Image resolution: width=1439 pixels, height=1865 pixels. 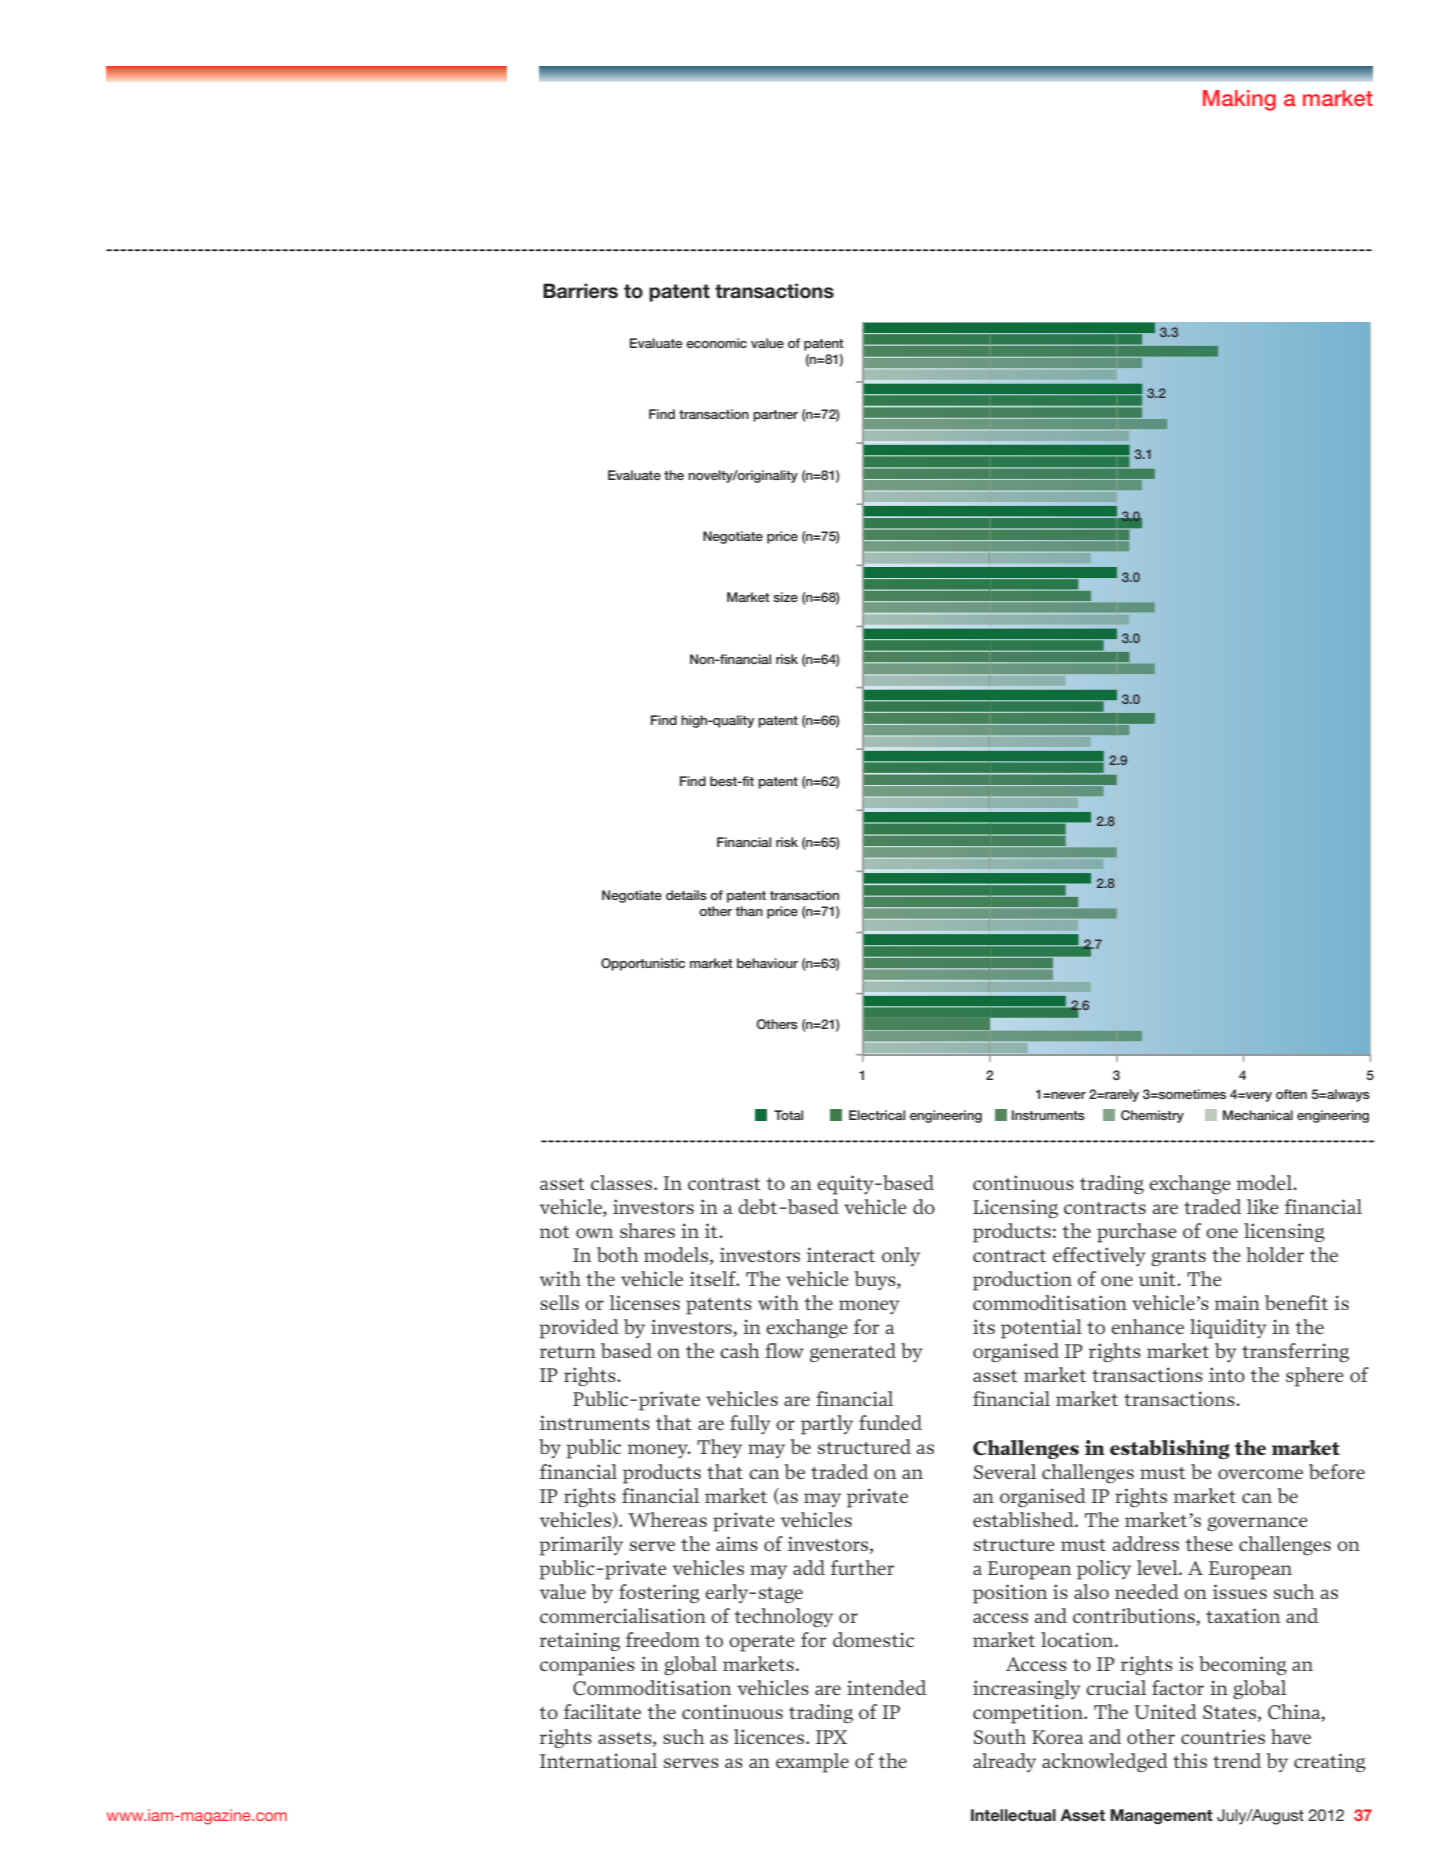 I want to click on trend, so click(x=1237, y=1760).
